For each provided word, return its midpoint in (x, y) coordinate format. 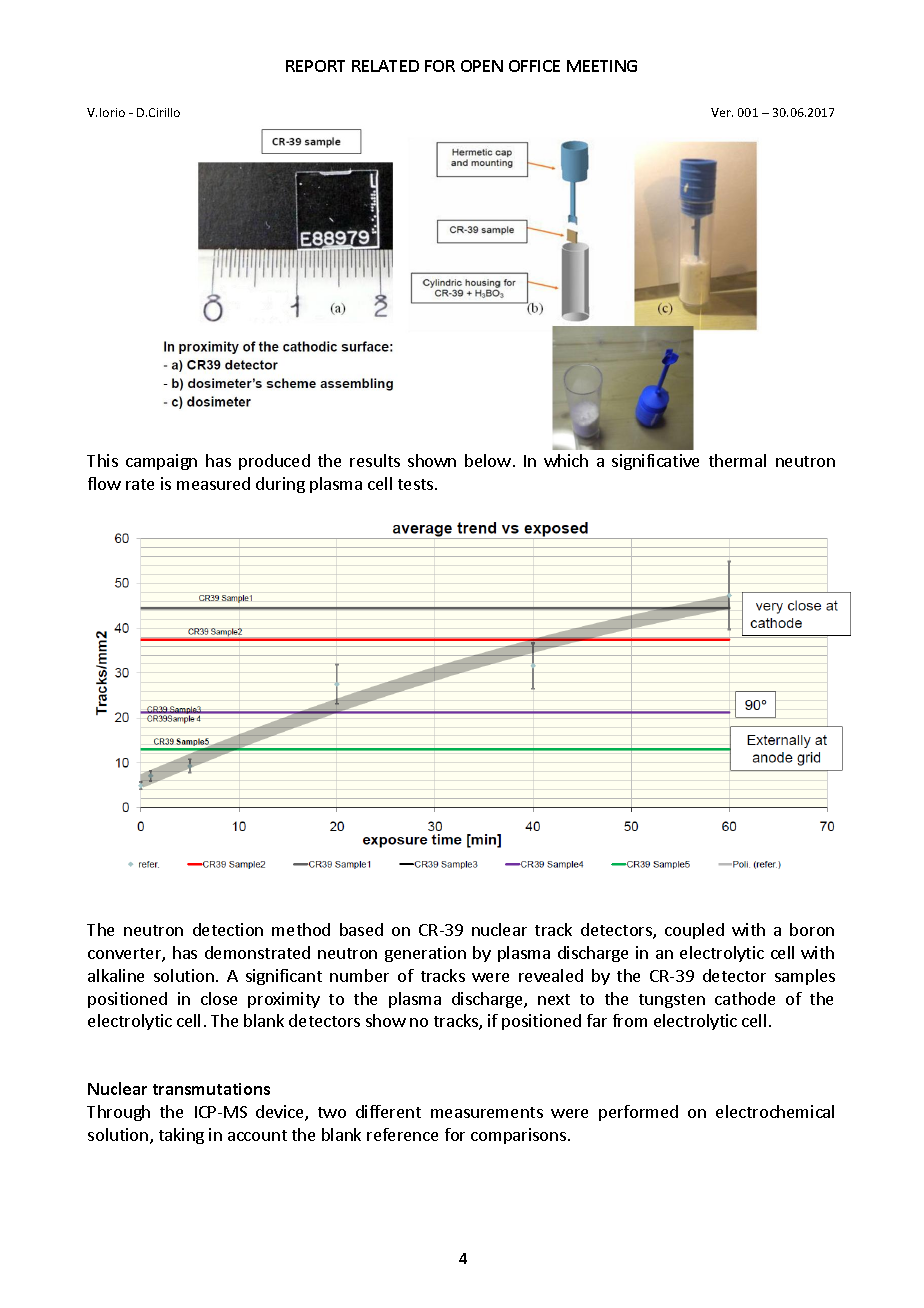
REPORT (315, 66)
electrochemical (775, 1111)
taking (181, 1136)
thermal (737, 460)
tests (417, 484)
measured (213, 483)
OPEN (482, 66)
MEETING (602, 66)
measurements (487, 1112)
